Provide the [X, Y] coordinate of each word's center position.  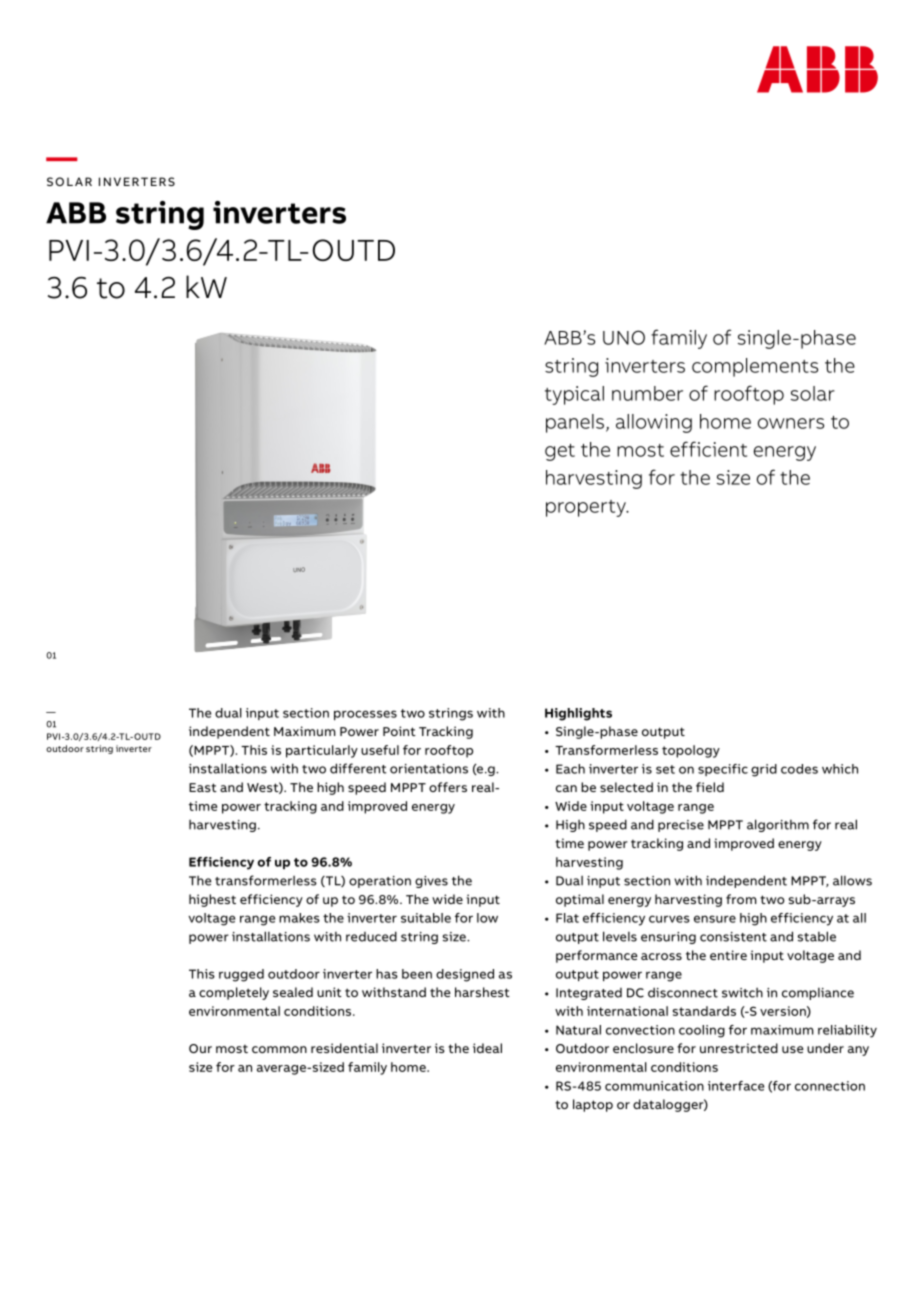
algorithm [778, 825]
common [279, 1049]
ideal [487, 1048]
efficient [708, 449]
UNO [624, 337]
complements [755, 367]
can [566, 788]
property [587, 508]
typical [574, 395]
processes [365, 715]
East [203, 787]
